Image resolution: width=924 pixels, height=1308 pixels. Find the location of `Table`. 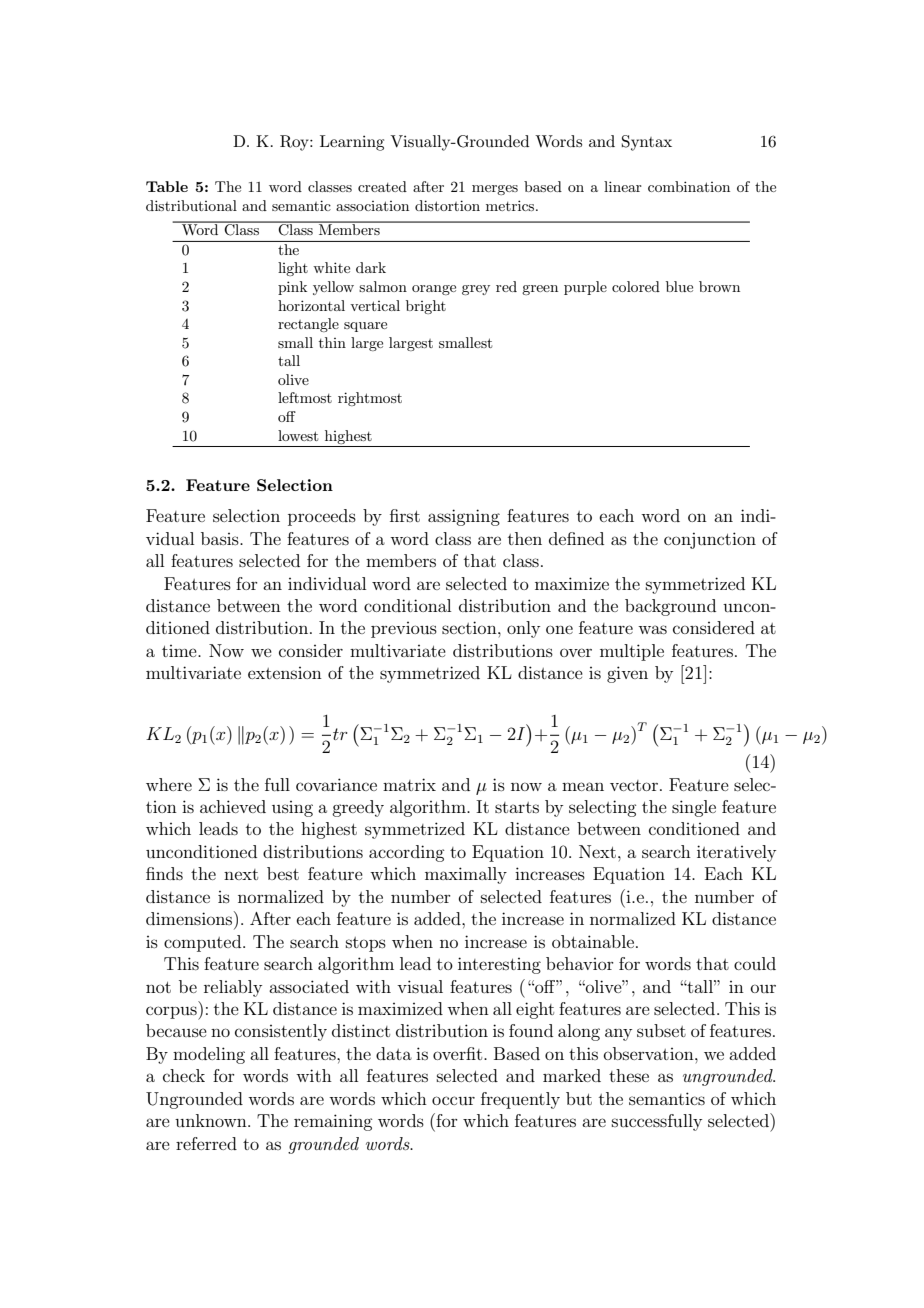

Table is located at coordinates (167, 186).
